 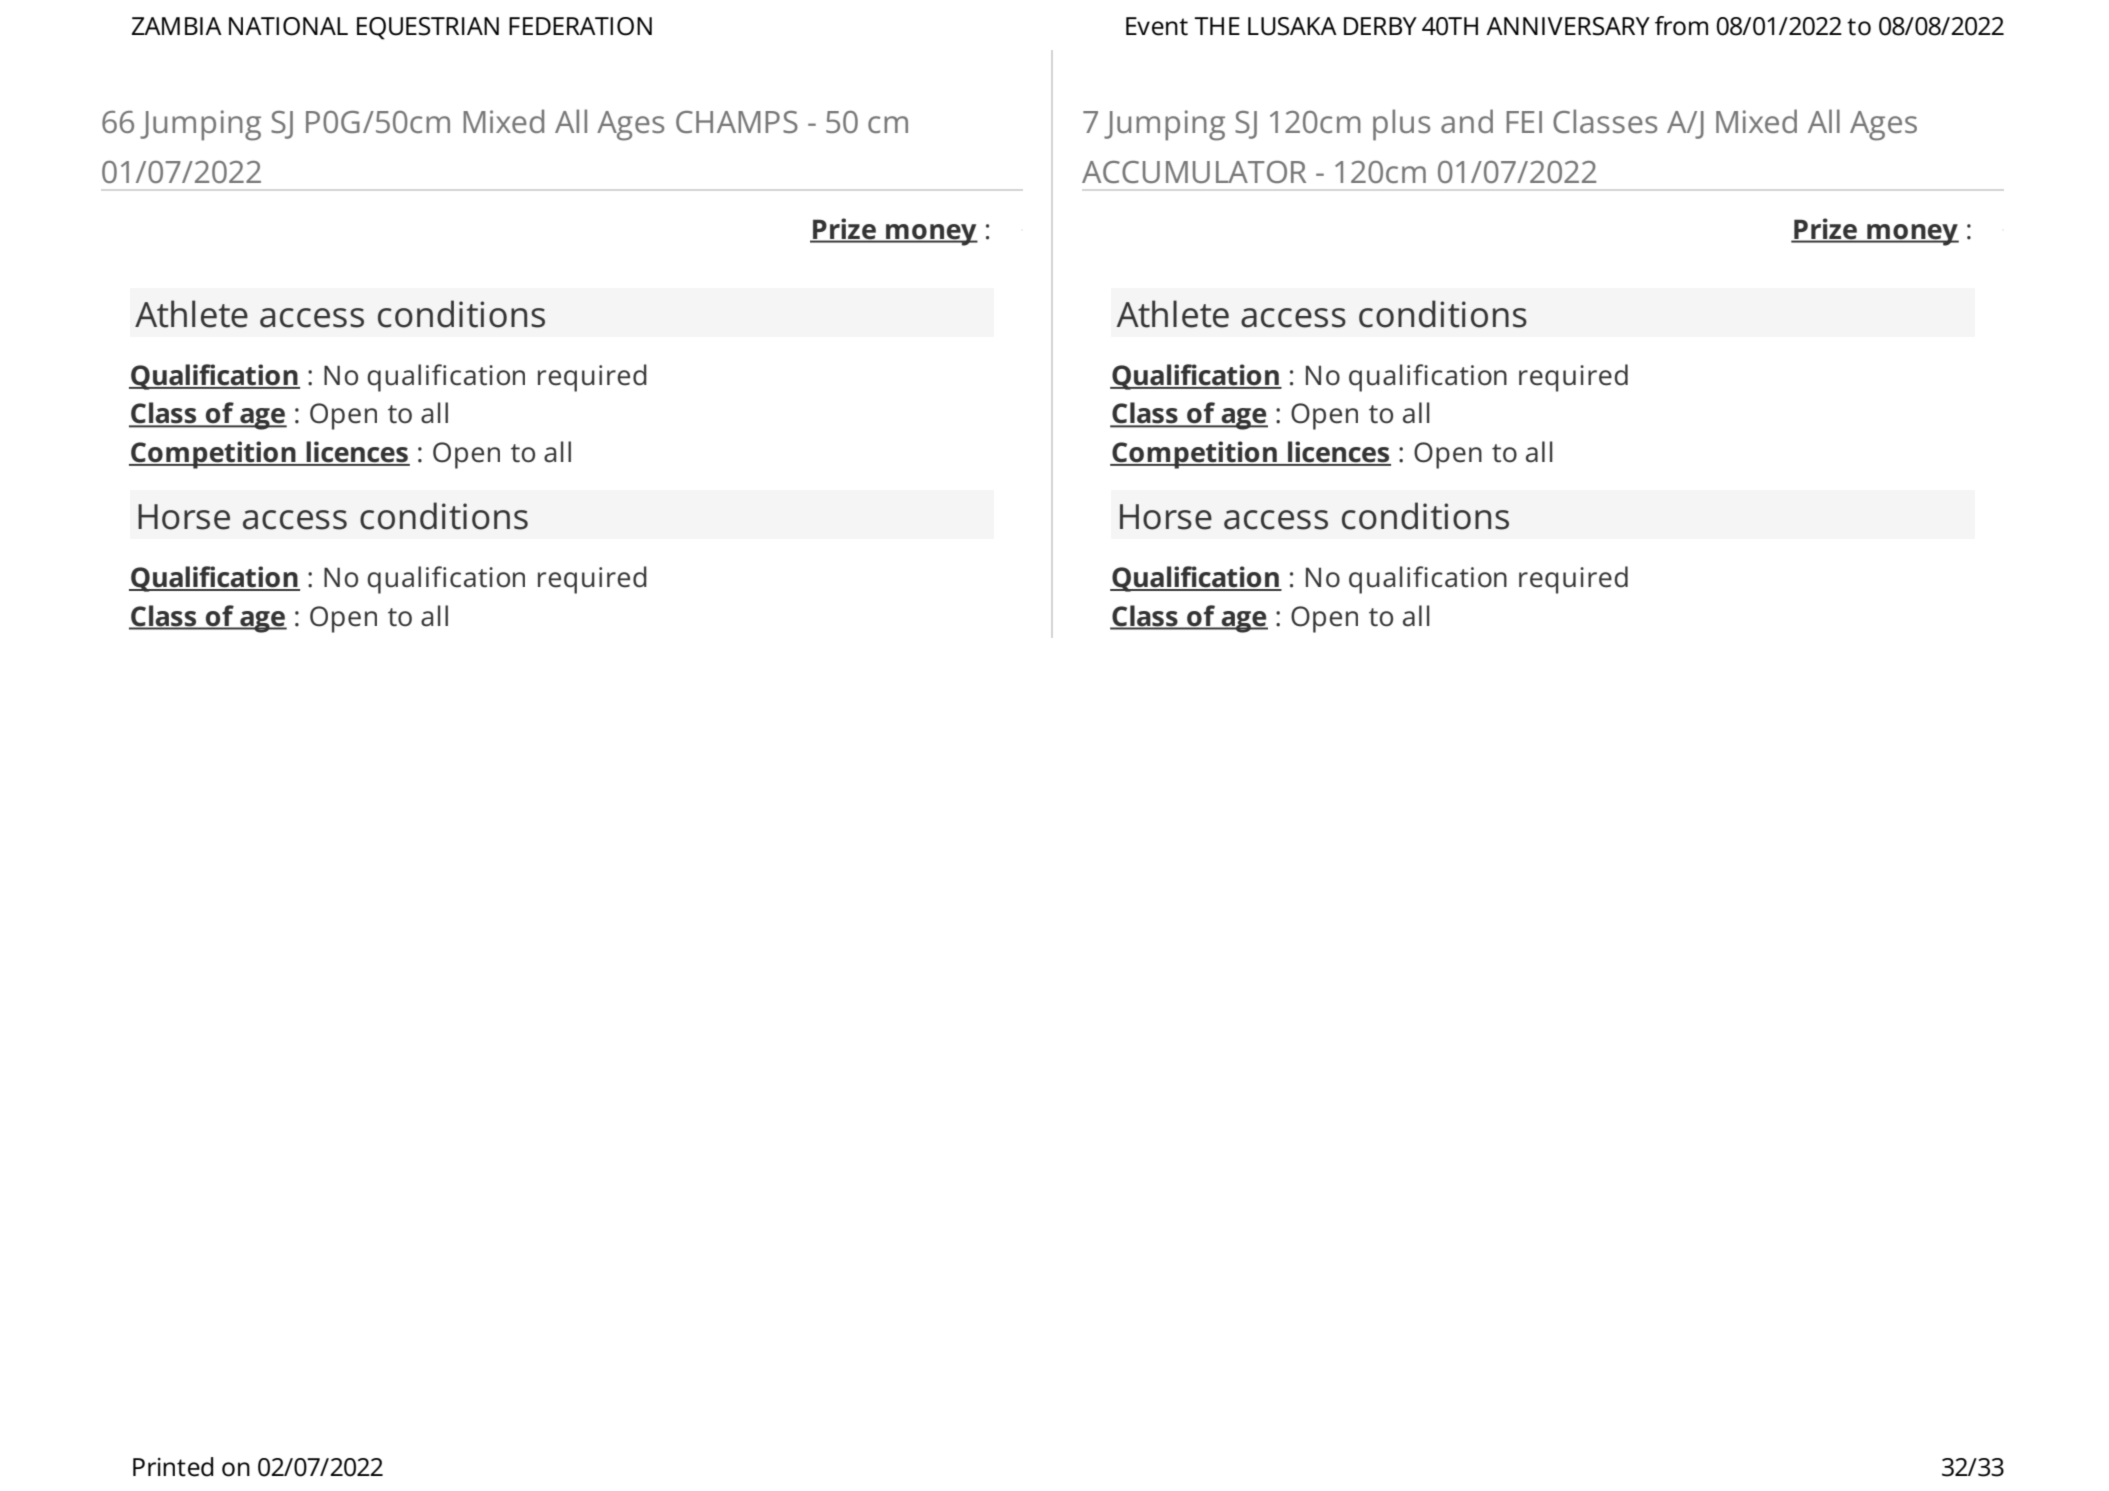 I want to click on ANNIVERSARY, so click(x=1568, y=26).
